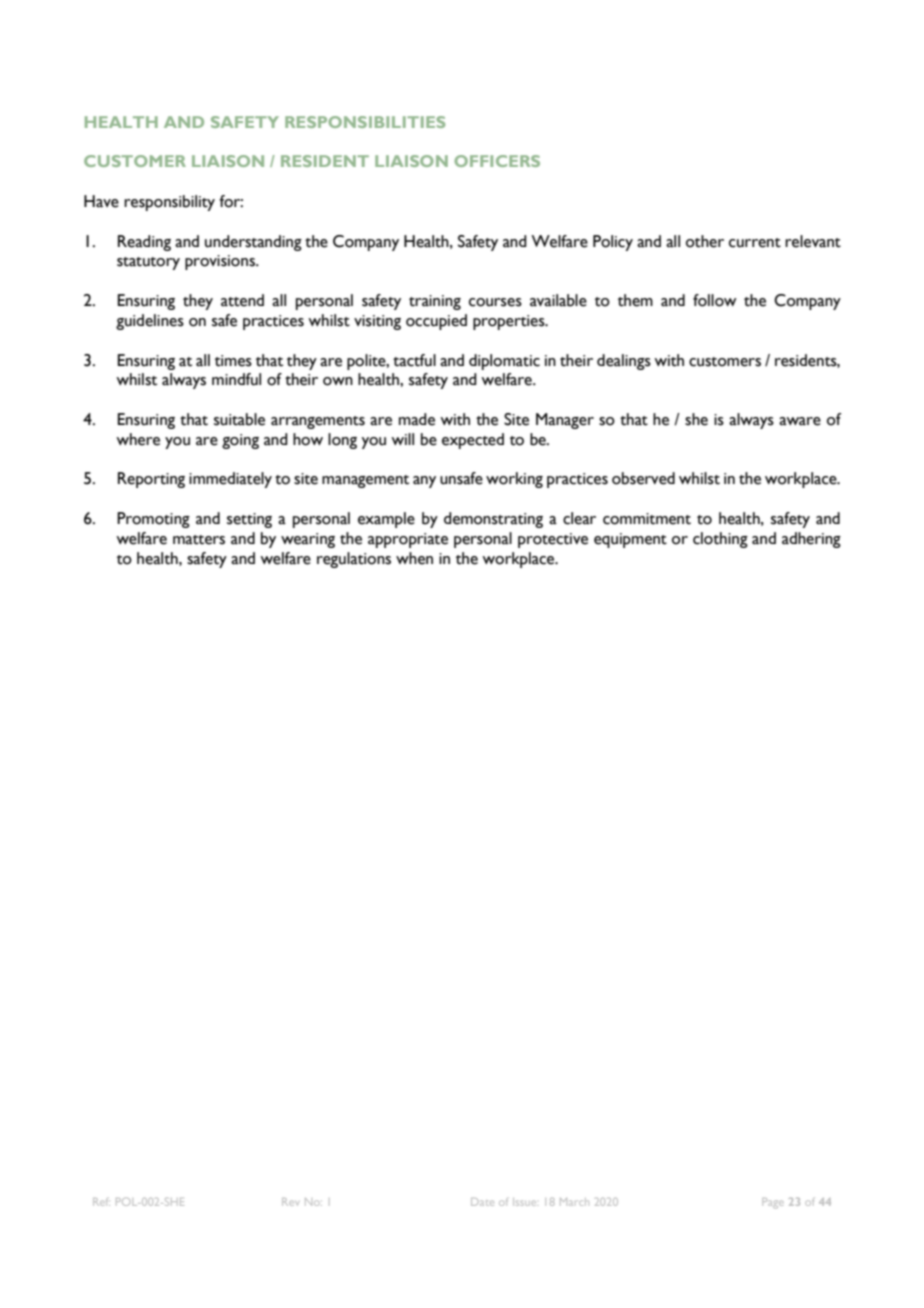 Image resolution: width=924 pixels, height=1308 pixels. I want to click on OFFICERS, so click(497, 161).
